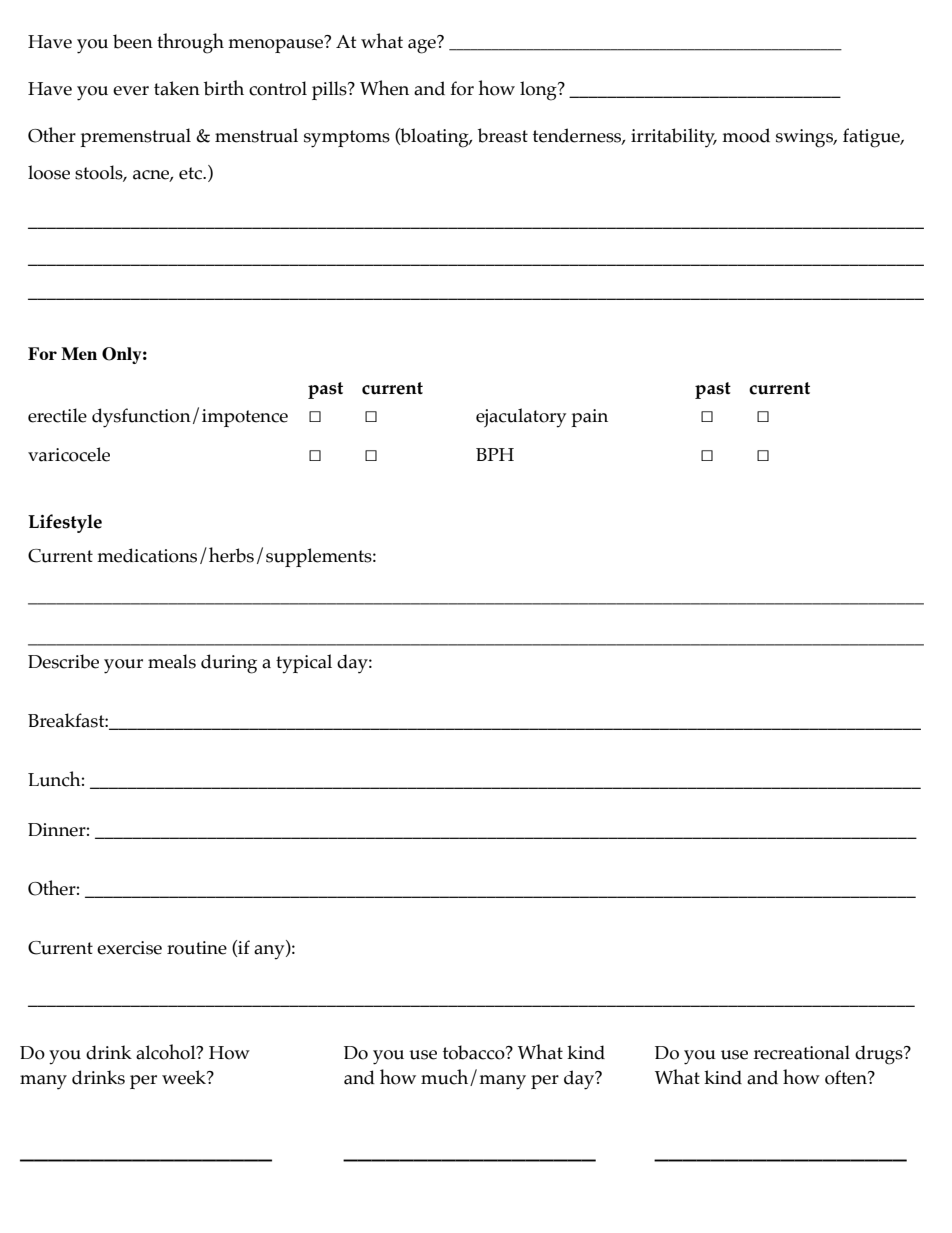 This screenshot has width=952, height=1233. Describe the element at coordinates (65, 523) in the screenshot. I see `Lifestyle` at that location.
